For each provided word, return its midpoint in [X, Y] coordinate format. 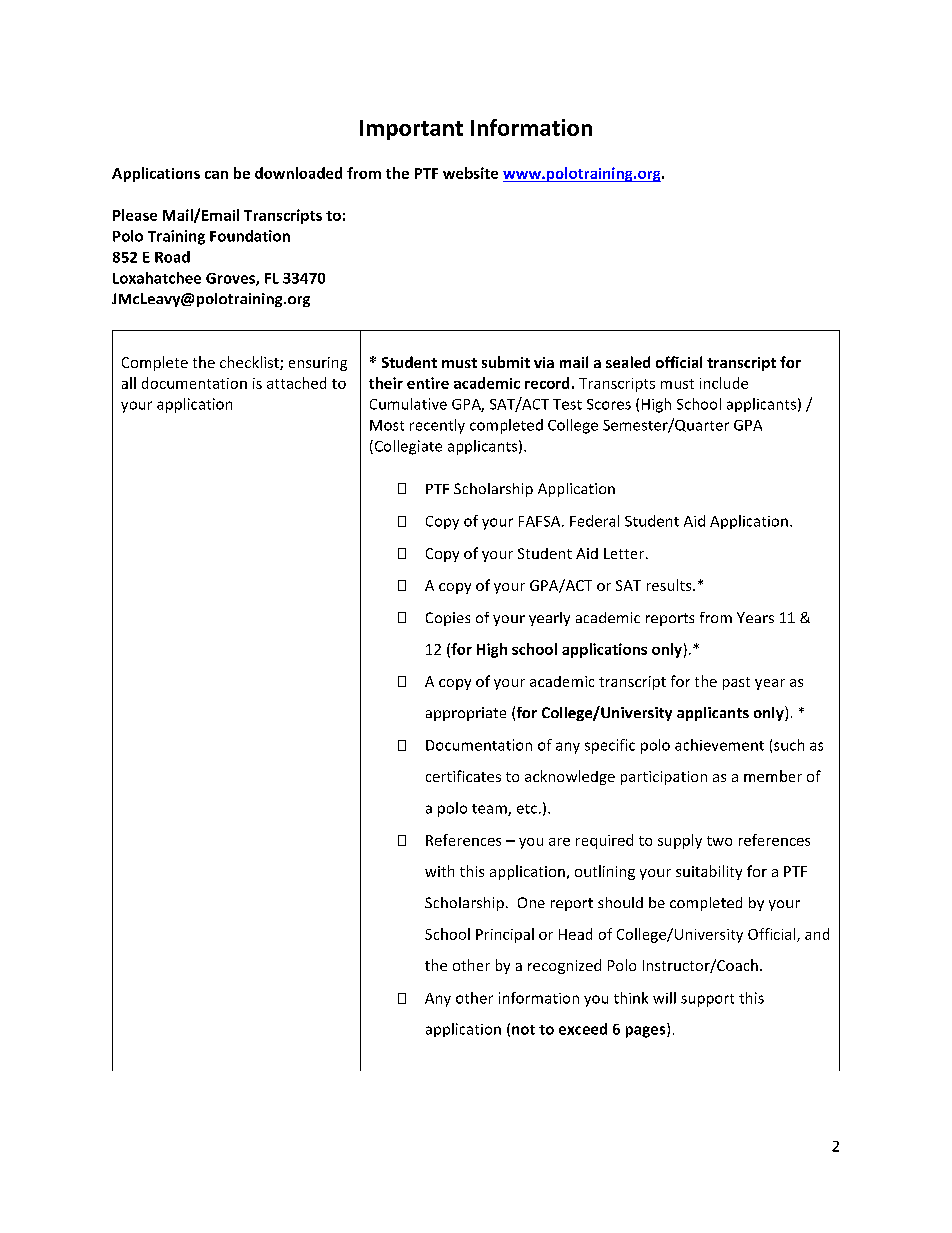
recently [437, 426]
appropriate [466, 714]
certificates [463, 776]
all [129, 383]
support [707, 1000]
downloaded [298, 173]
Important [411, 130]
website [470, 173]
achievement [719, 745]
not [523, 1030]
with [439, 871]
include [724, 383]
